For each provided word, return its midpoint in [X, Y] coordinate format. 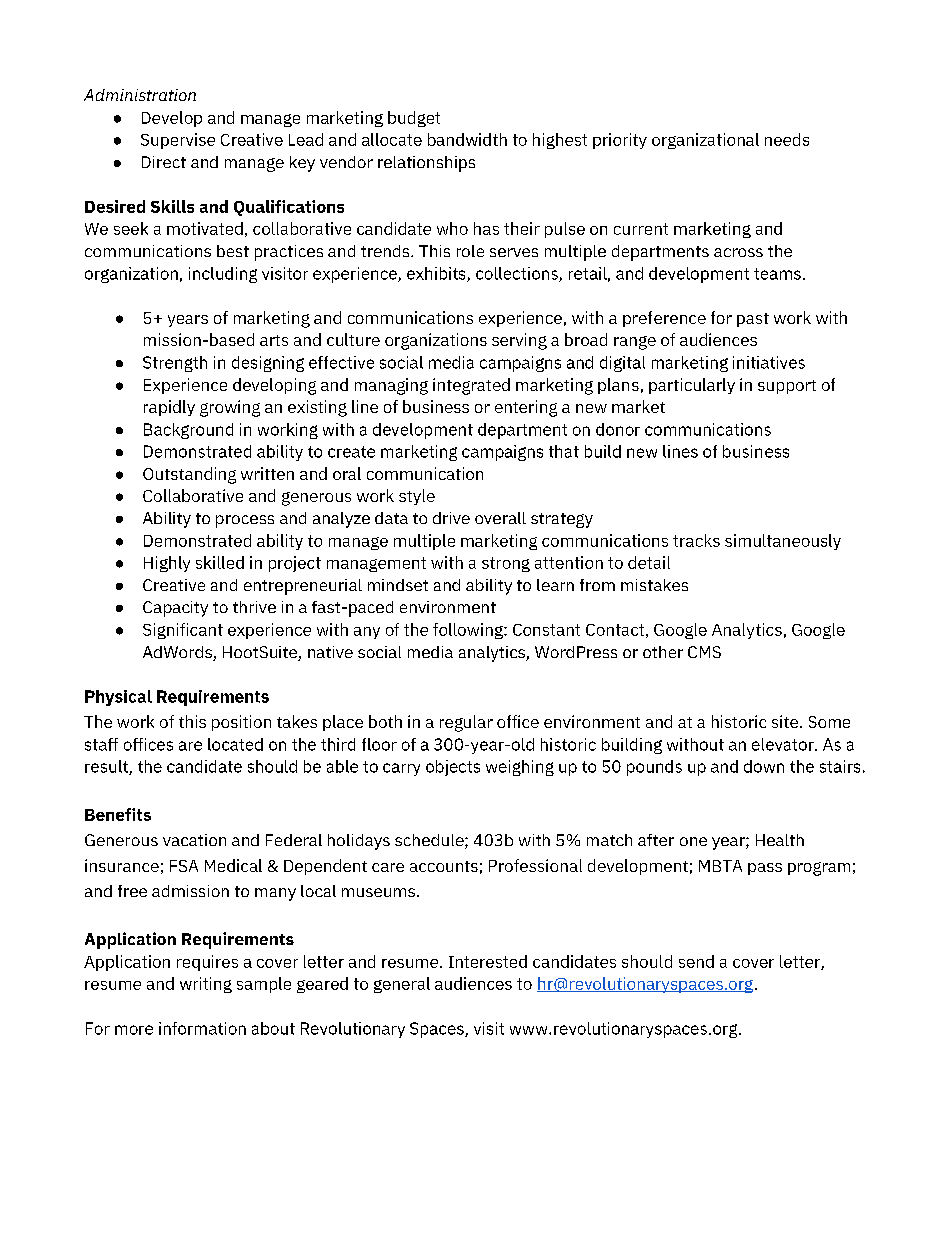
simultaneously [783, 542]
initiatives [769, 362]
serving [519, 341]
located [235, 744]
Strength [175, 364]
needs [787, 139]
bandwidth [467, 139]
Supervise [178, 141]
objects [453, 768]
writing [206, 985]
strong [506, 564]
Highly [167, 564]
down [764, 766]
